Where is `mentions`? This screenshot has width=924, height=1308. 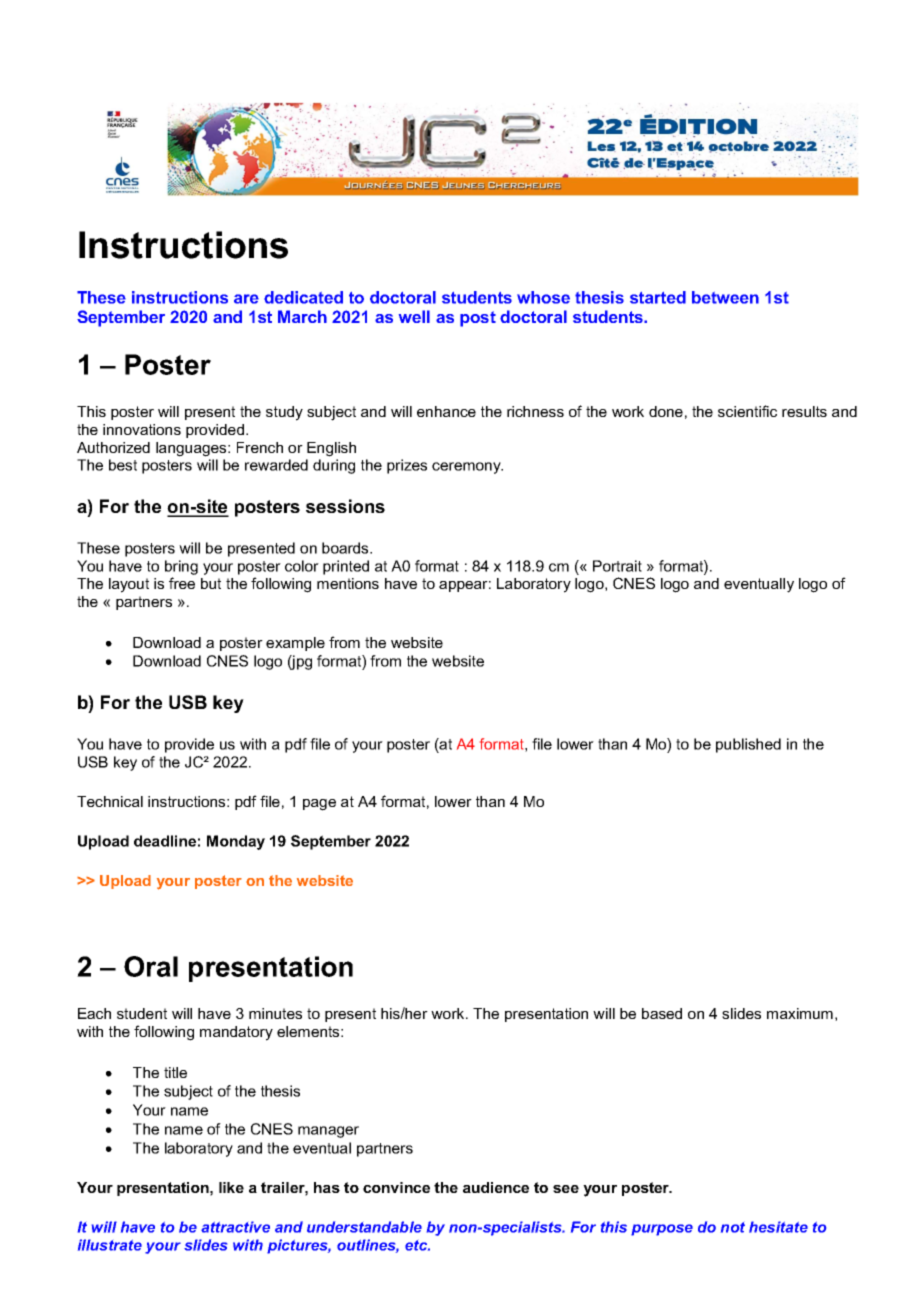 mentions is located at coordinates (348, 583).
